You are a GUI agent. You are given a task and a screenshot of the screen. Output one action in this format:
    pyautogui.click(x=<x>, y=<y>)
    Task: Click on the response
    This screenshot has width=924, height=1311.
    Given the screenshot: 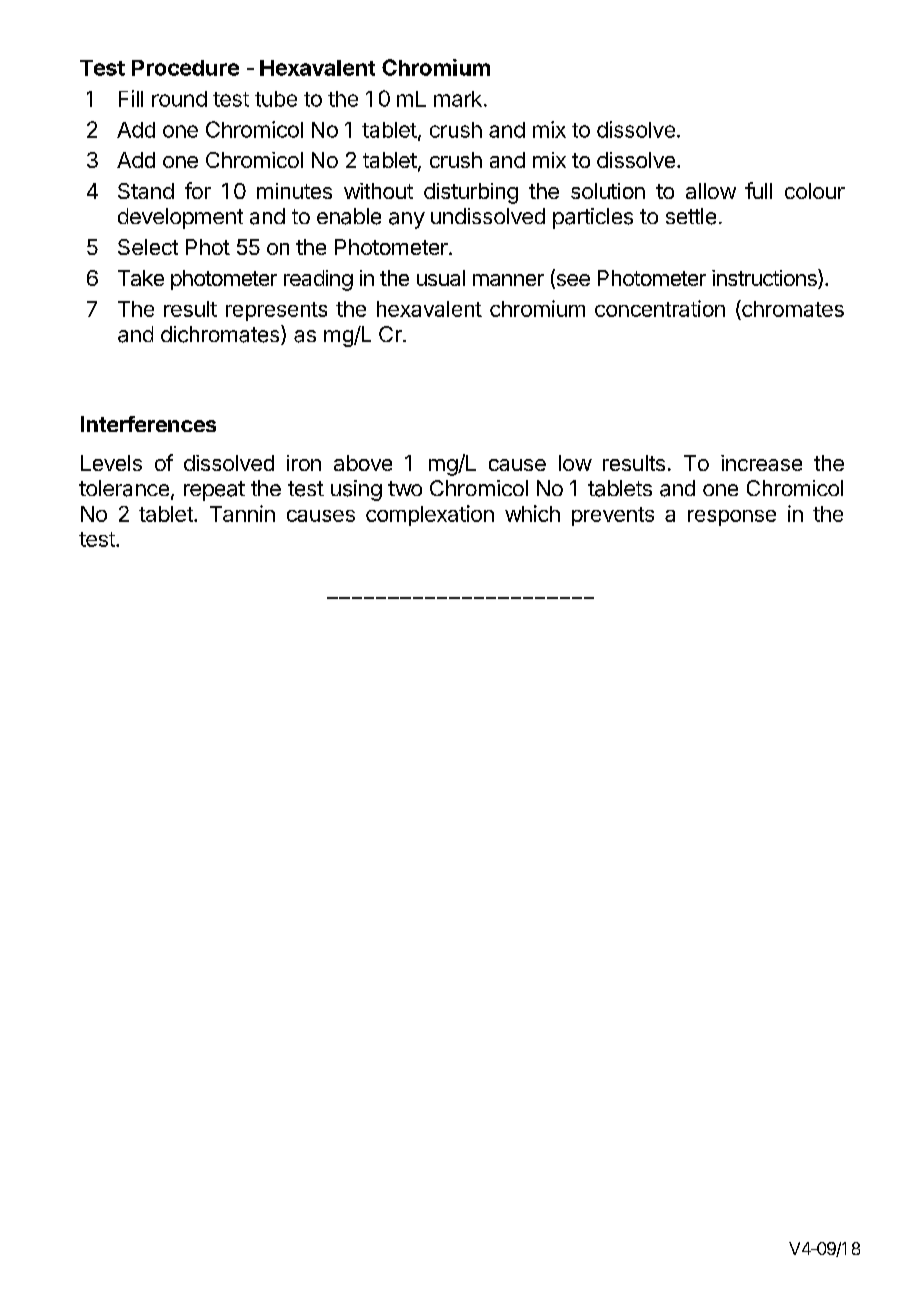 What is the action you would take?
    pyautogui.click(x=732, y=518)
